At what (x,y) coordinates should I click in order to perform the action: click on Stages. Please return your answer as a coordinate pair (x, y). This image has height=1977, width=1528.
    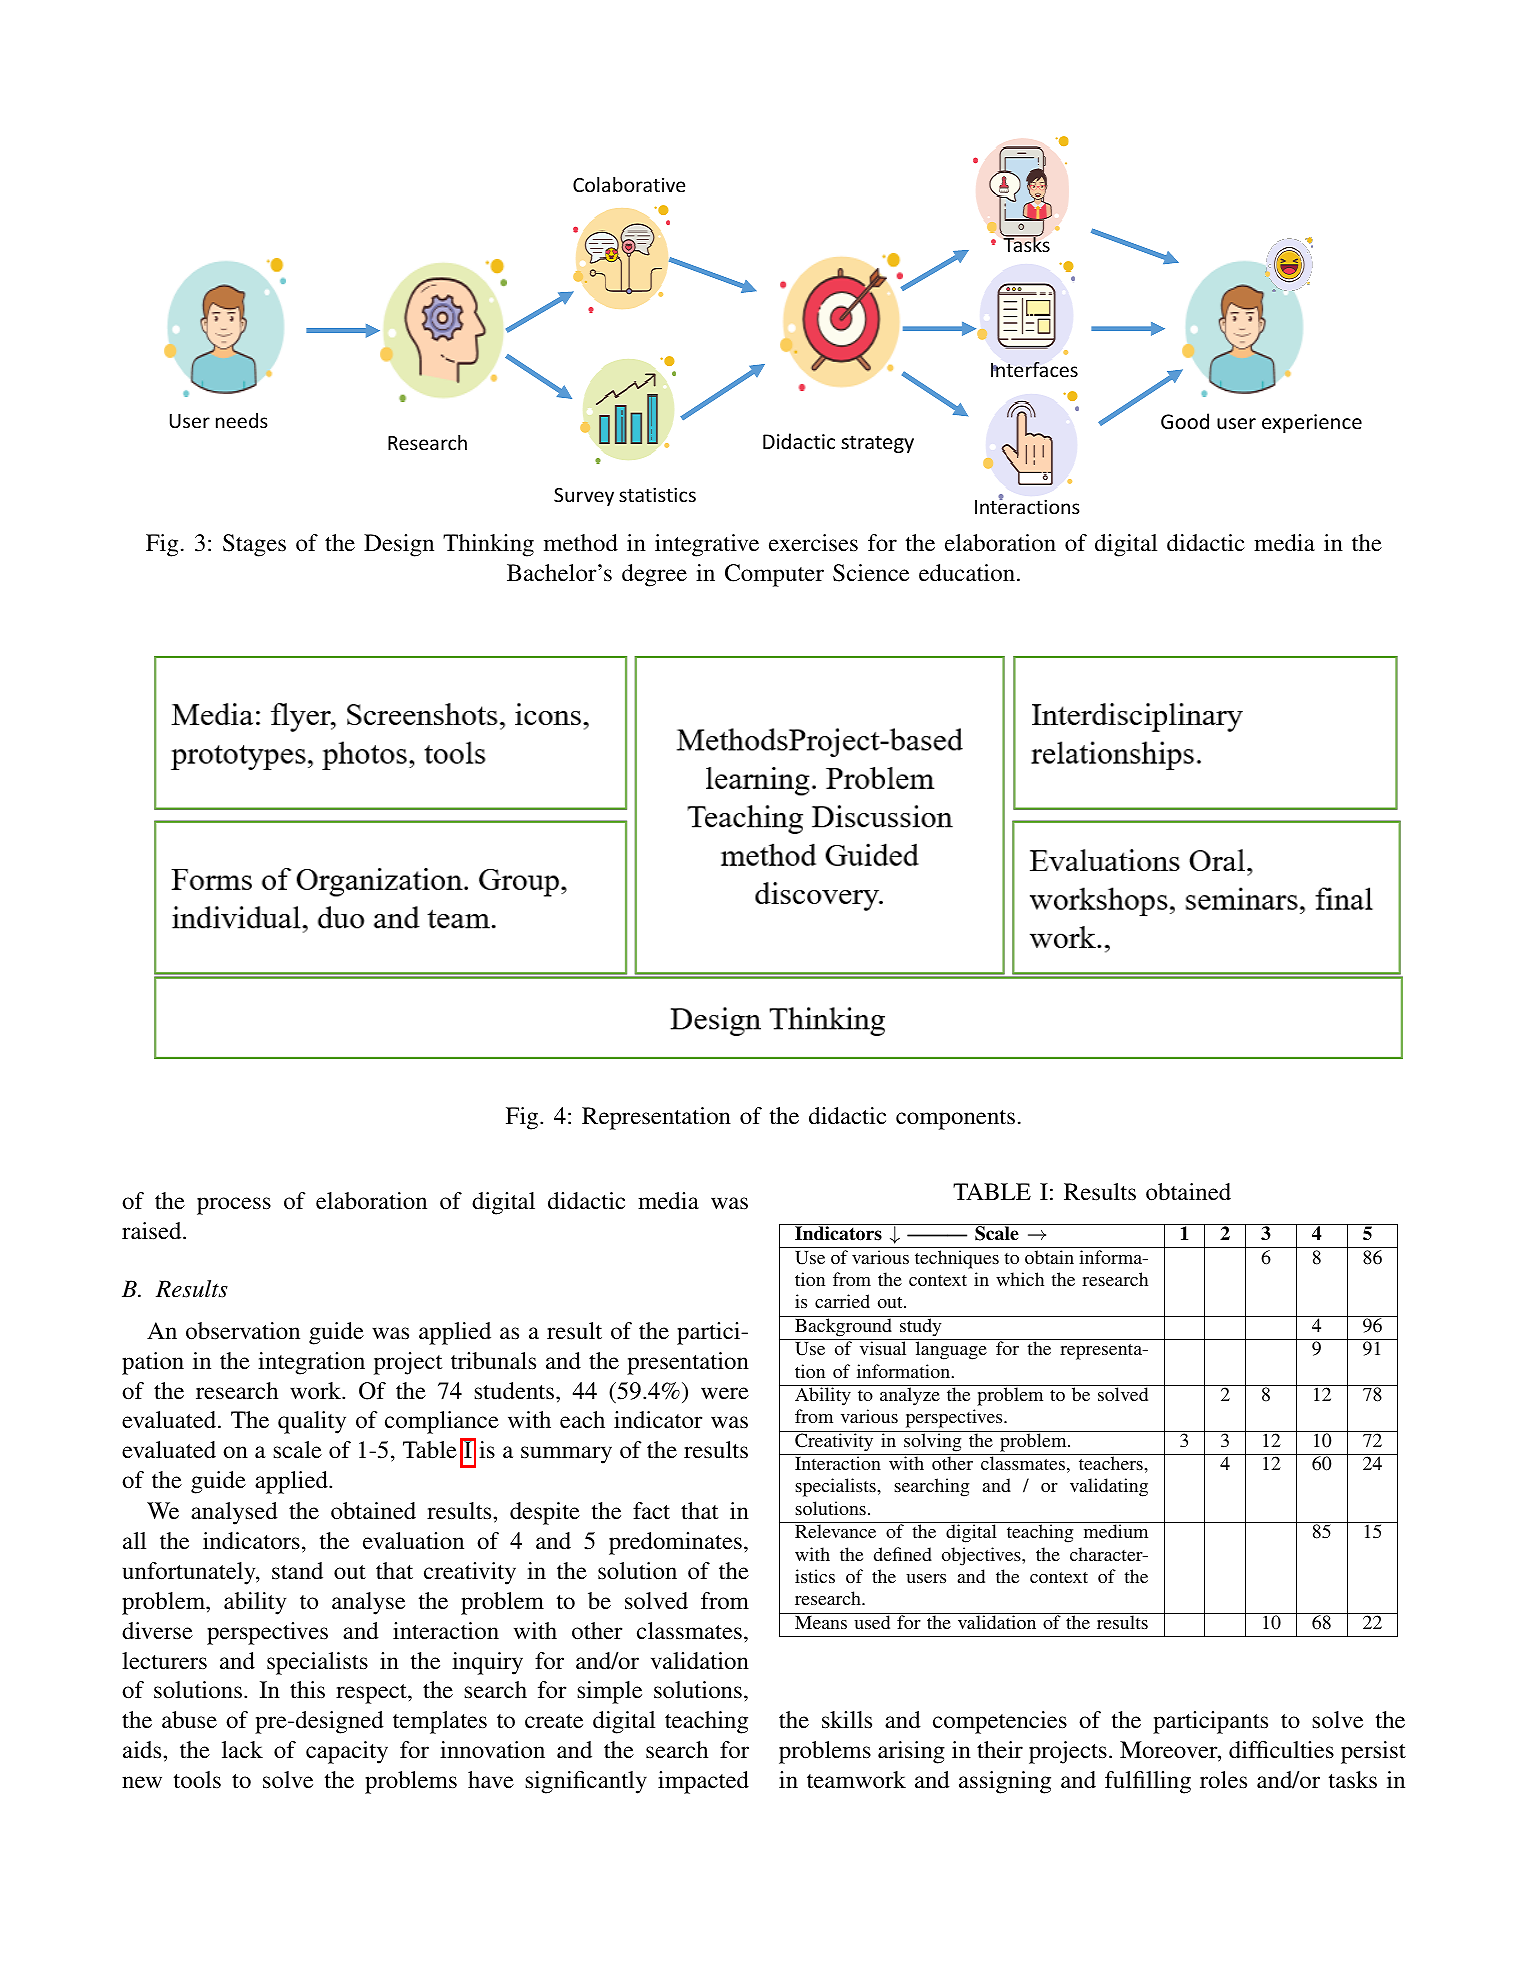
    Looking at the image, I should click on (254, 545).
